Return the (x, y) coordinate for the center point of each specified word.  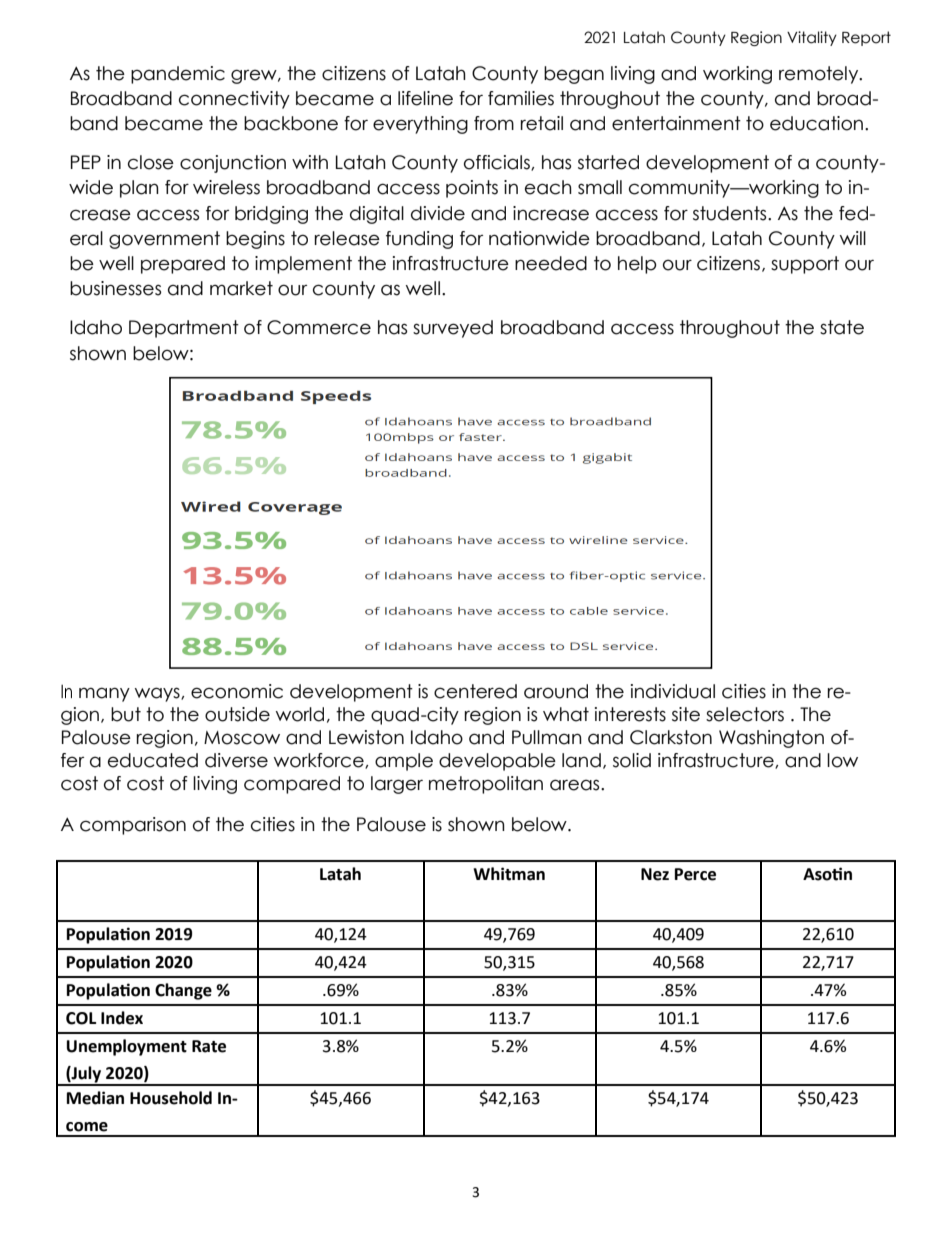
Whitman (509, 874)
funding (419, 240)
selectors (745, 714)
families (521, 98)
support (805, 265)
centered (475, 691)
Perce (695, 874)
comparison (133, 826)
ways (158, 694)
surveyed (453, 329)
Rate (209, 1046)
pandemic (178, 75)
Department (184, 329)
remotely (820, 75)
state (842, 327)
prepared (183, 265)
